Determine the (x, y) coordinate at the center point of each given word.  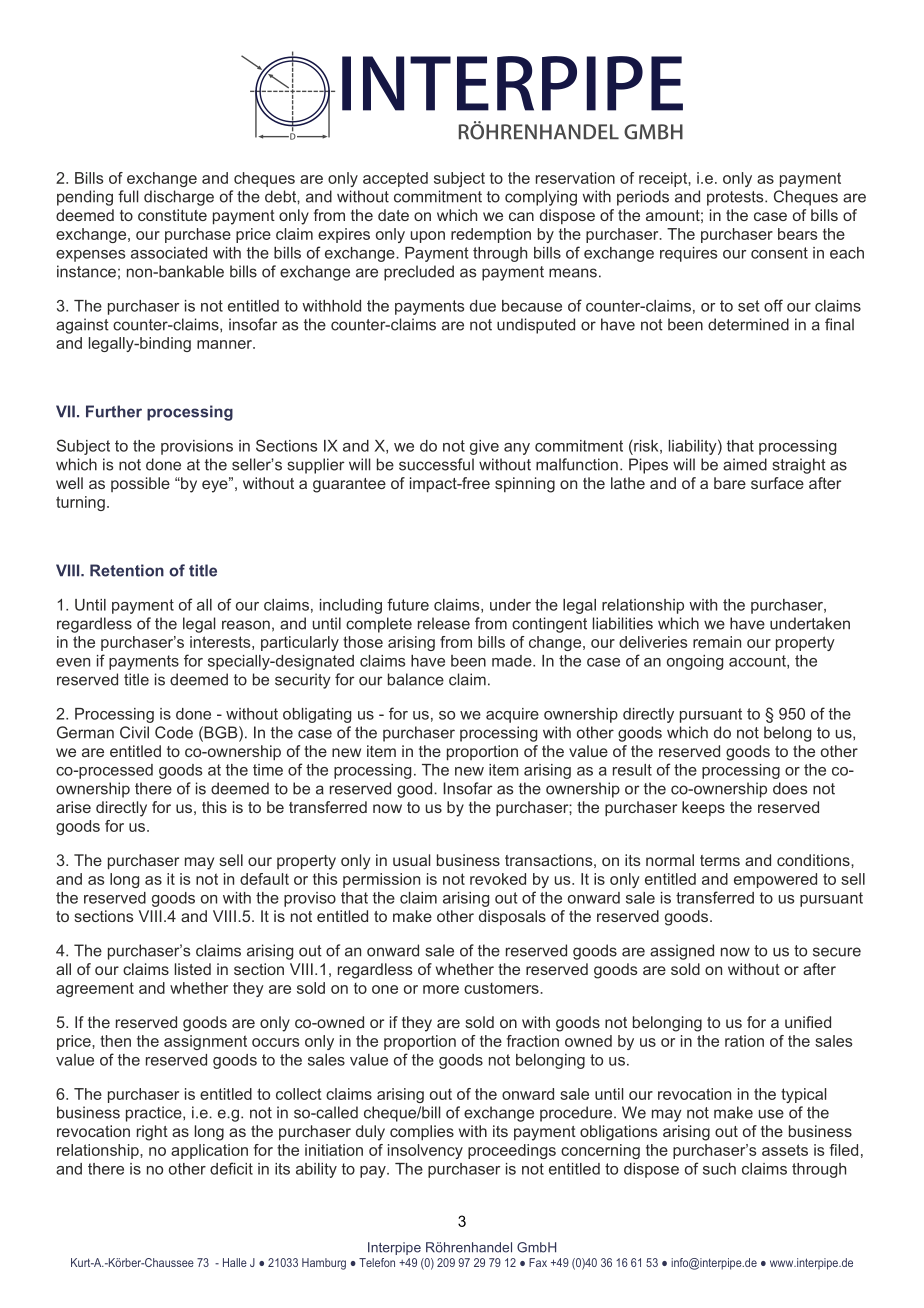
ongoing (695, 662)
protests (736, 198)
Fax (538, 1262)
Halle (235, 1262)
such (719, 1169)
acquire (512, 715)
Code (174, 732)
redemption (491, 235)
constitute (172, 215)
